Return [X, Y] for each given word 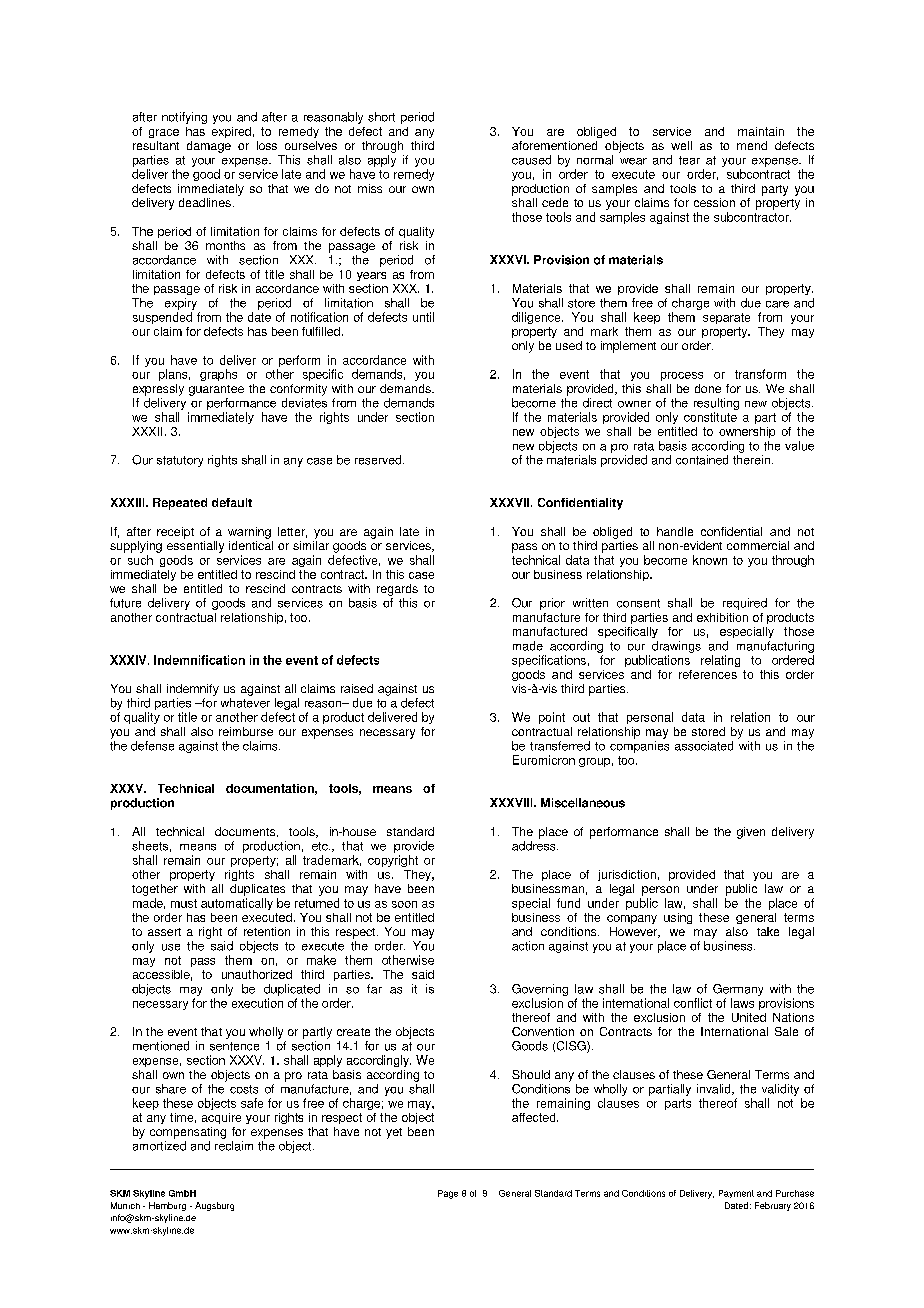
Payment [736, 1194]
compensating [188, 1133]
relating [720, 661]
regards [397, 590]
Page [448, 1194]
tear [689, 160]
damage [209, 147]
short [381, 117]
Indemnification [199, 660]
